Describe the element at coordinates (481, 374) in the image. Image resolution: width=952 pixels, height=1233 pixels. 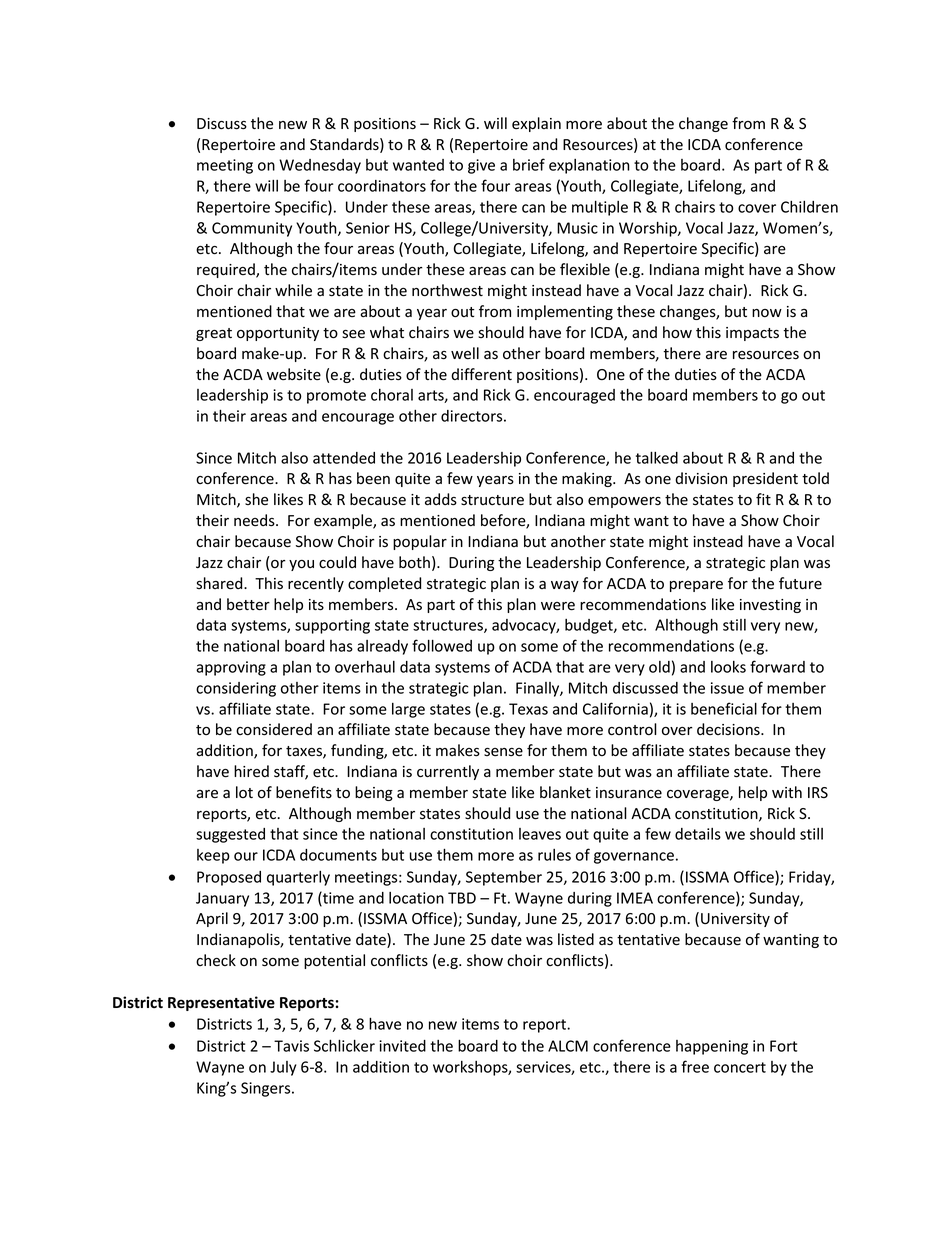
I see `different` at that location.
